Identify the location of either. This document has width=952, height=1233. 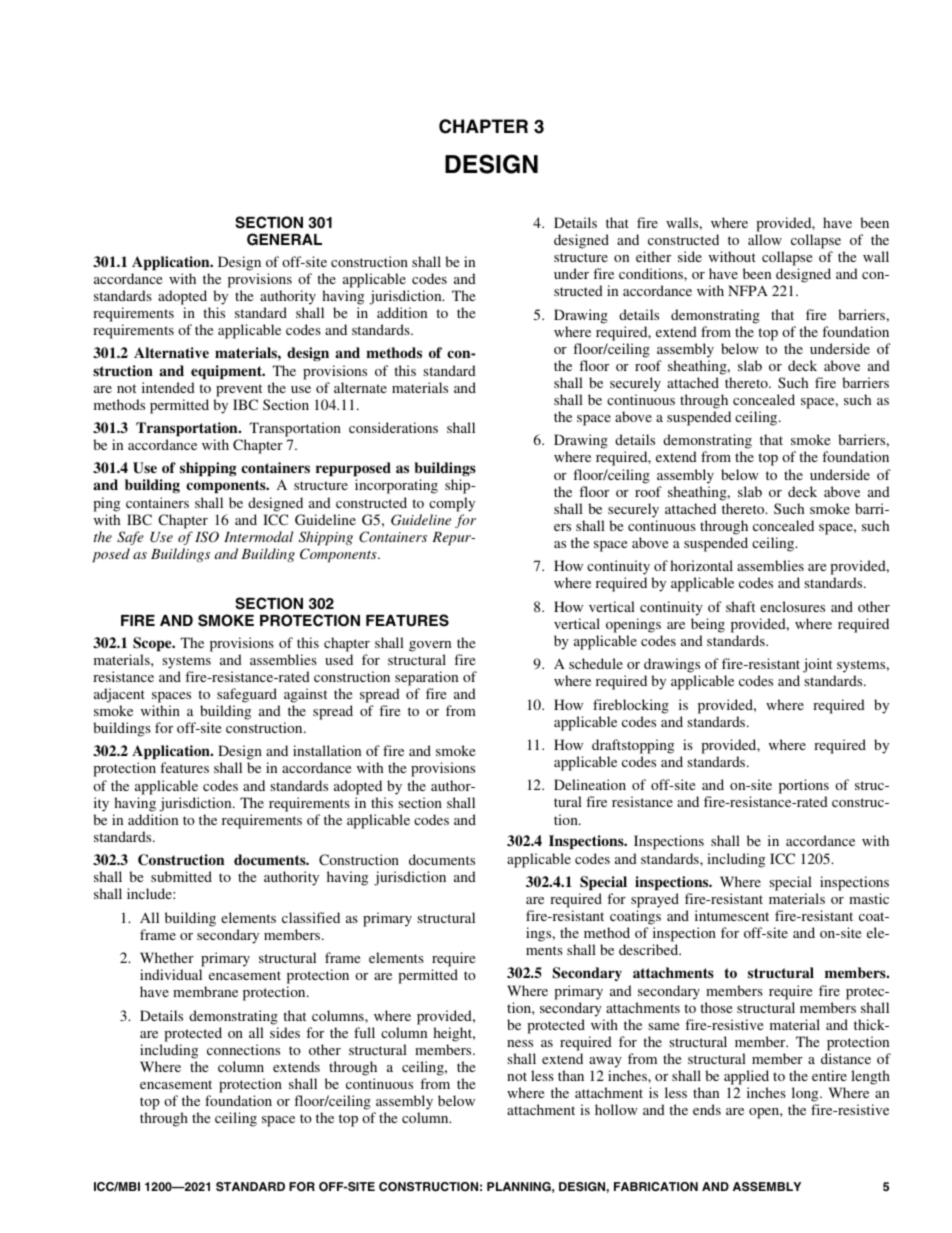
(653, 256).
